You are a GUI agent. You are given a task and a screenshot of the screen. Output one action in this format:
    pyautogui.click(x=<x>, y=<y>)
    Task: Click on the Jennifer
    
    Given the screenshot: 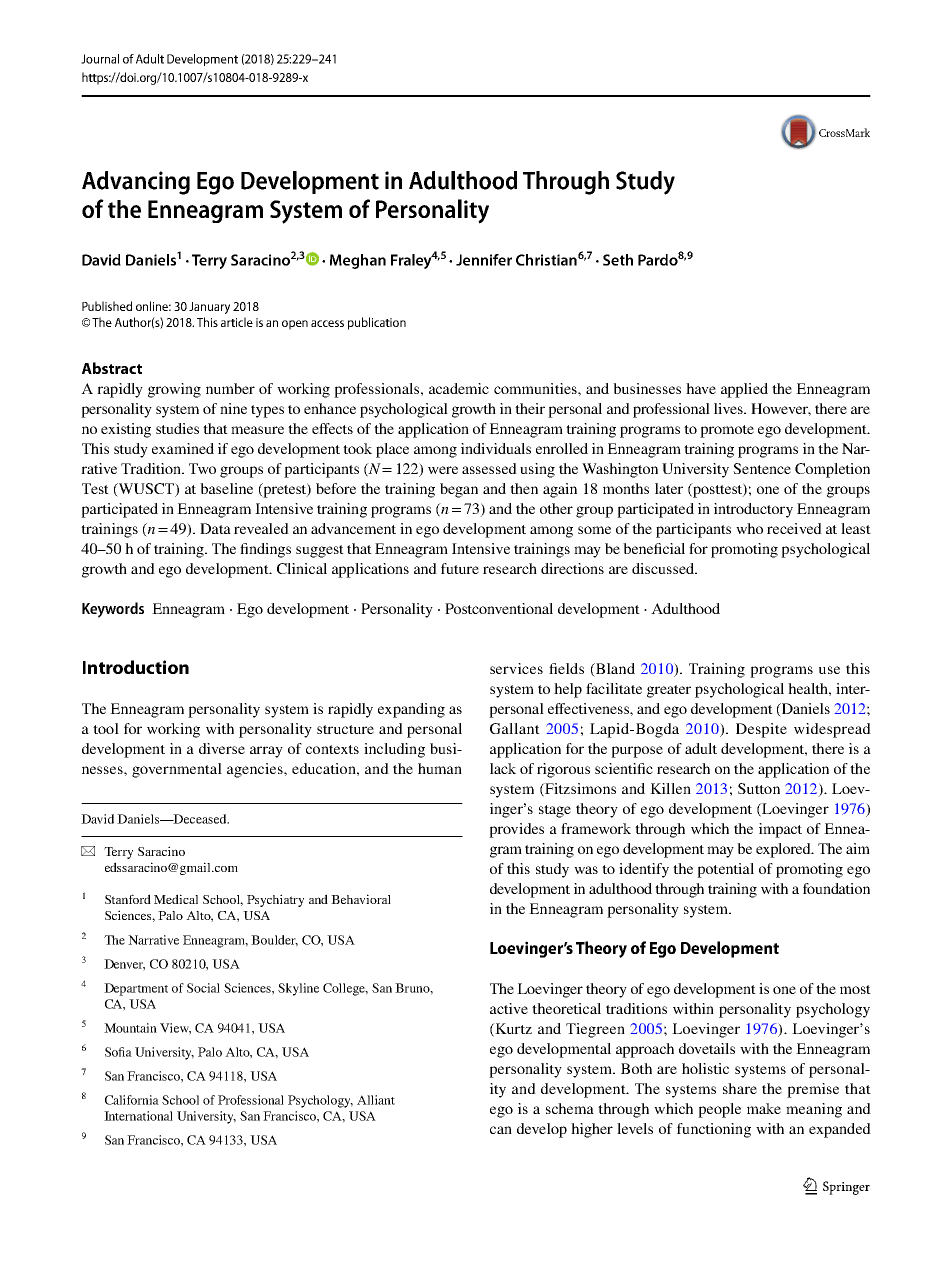 What is the action you would take?
    pyautogui.click(x=484, y=260)
